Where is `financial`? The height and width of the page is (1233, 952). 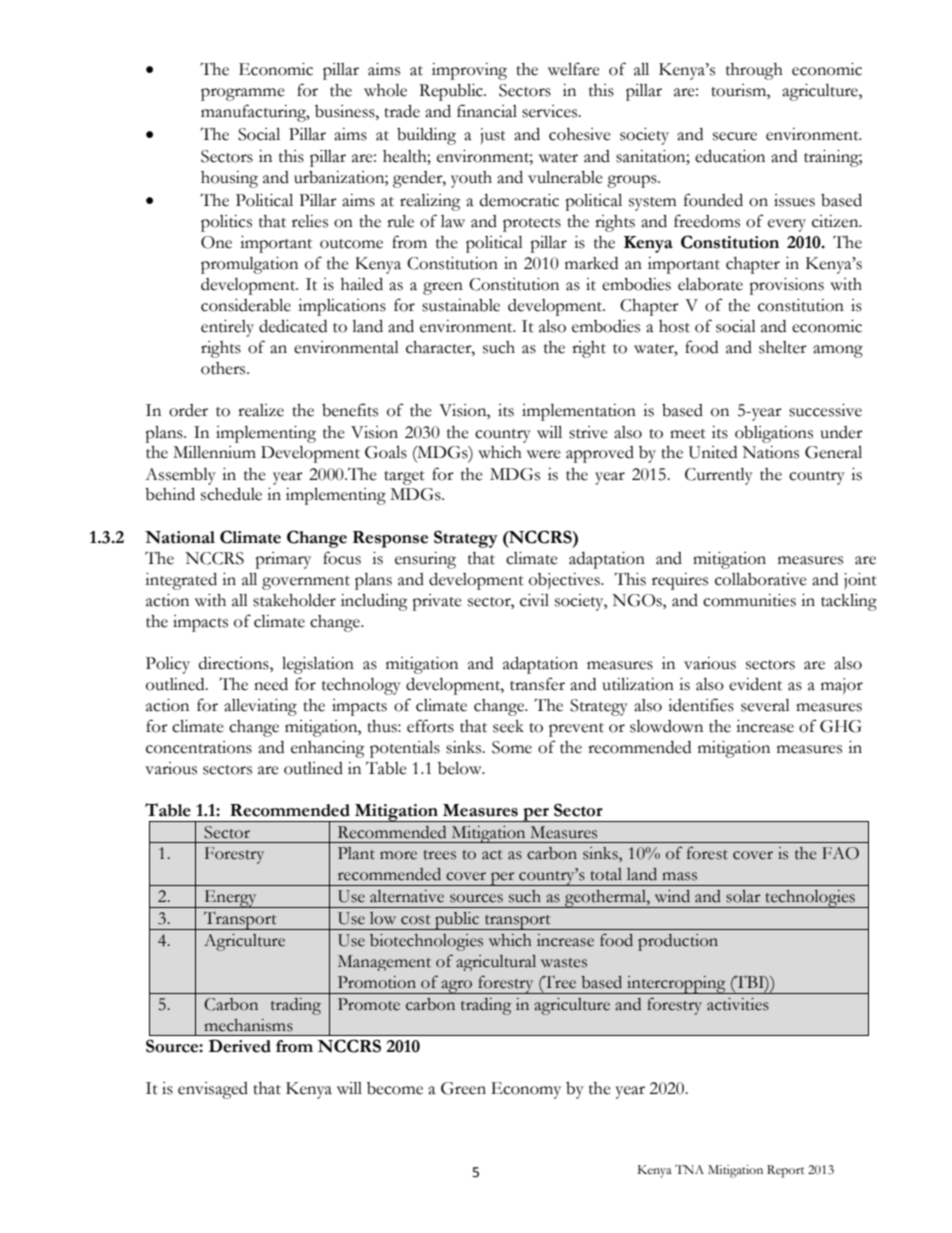
financial is located at coordinates (487, 111).
